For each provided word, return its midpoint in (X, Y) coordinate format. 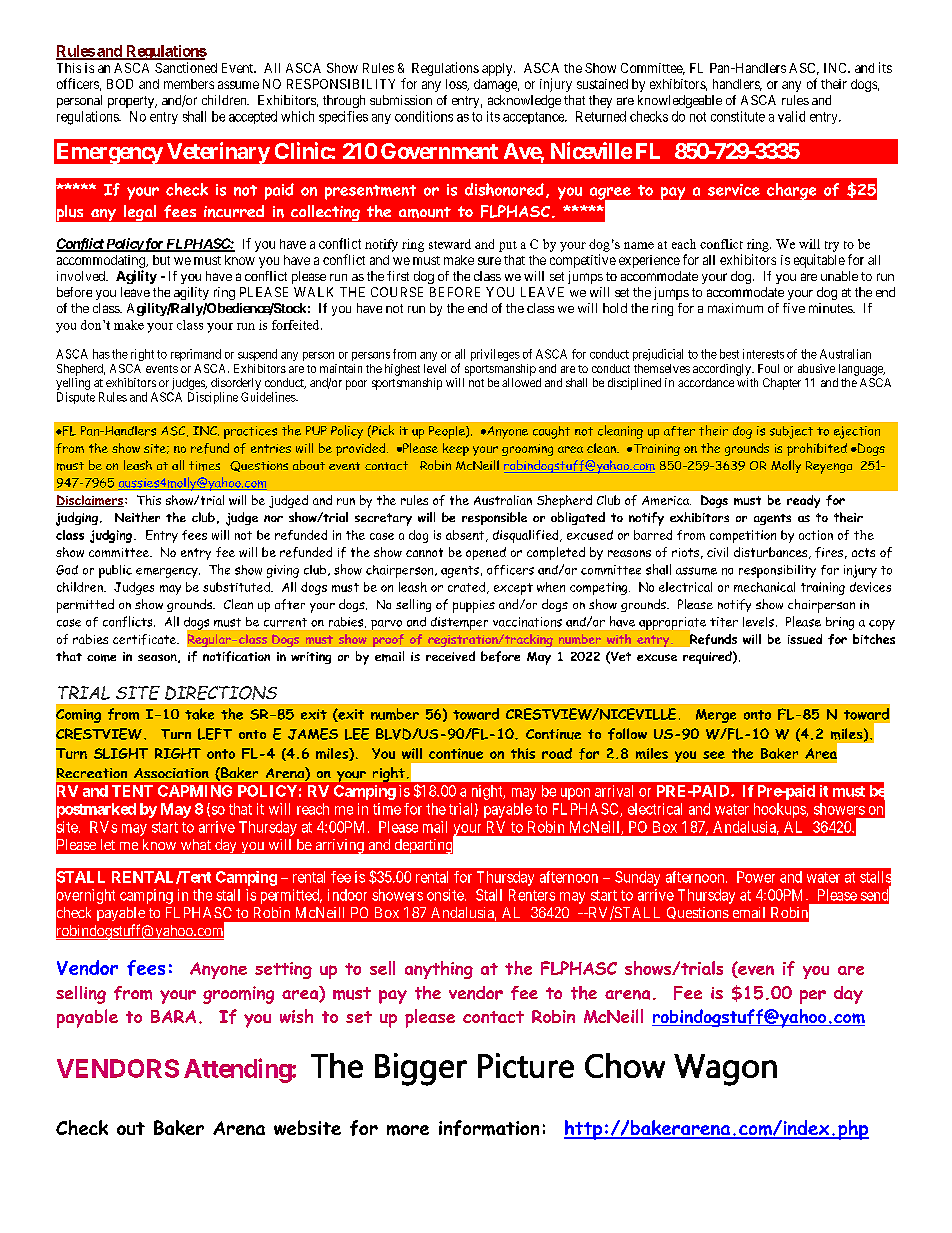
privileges (495, 355)
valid (791, 116)
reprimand (196, 355)
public (115, 571)
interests (763, 354)
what (196, 844)
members (189, 84)
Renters (532, 895)
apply (498, 69)
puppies (474, 606)
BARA (173, 1016)
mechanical (764, 587)
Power (756, 877)
